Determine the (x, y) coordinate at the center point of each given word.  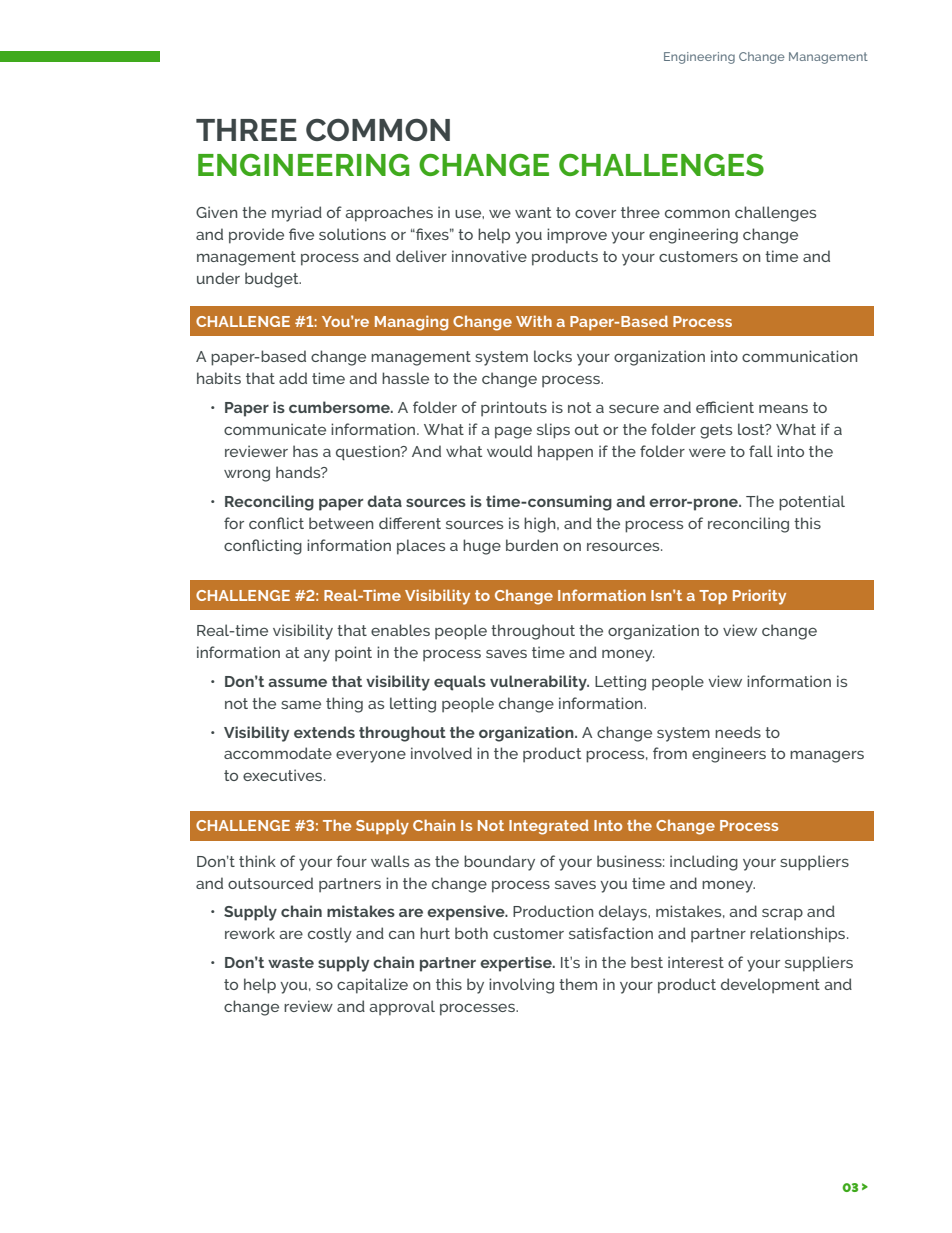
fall (761, 451)
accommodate (278, 753)
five (301, 234)
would (509, 451)
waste (291, 962)
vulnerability (539, 683)
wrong (247, 476)
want (533, 212)
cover (595, 213)
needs (738, 732)
